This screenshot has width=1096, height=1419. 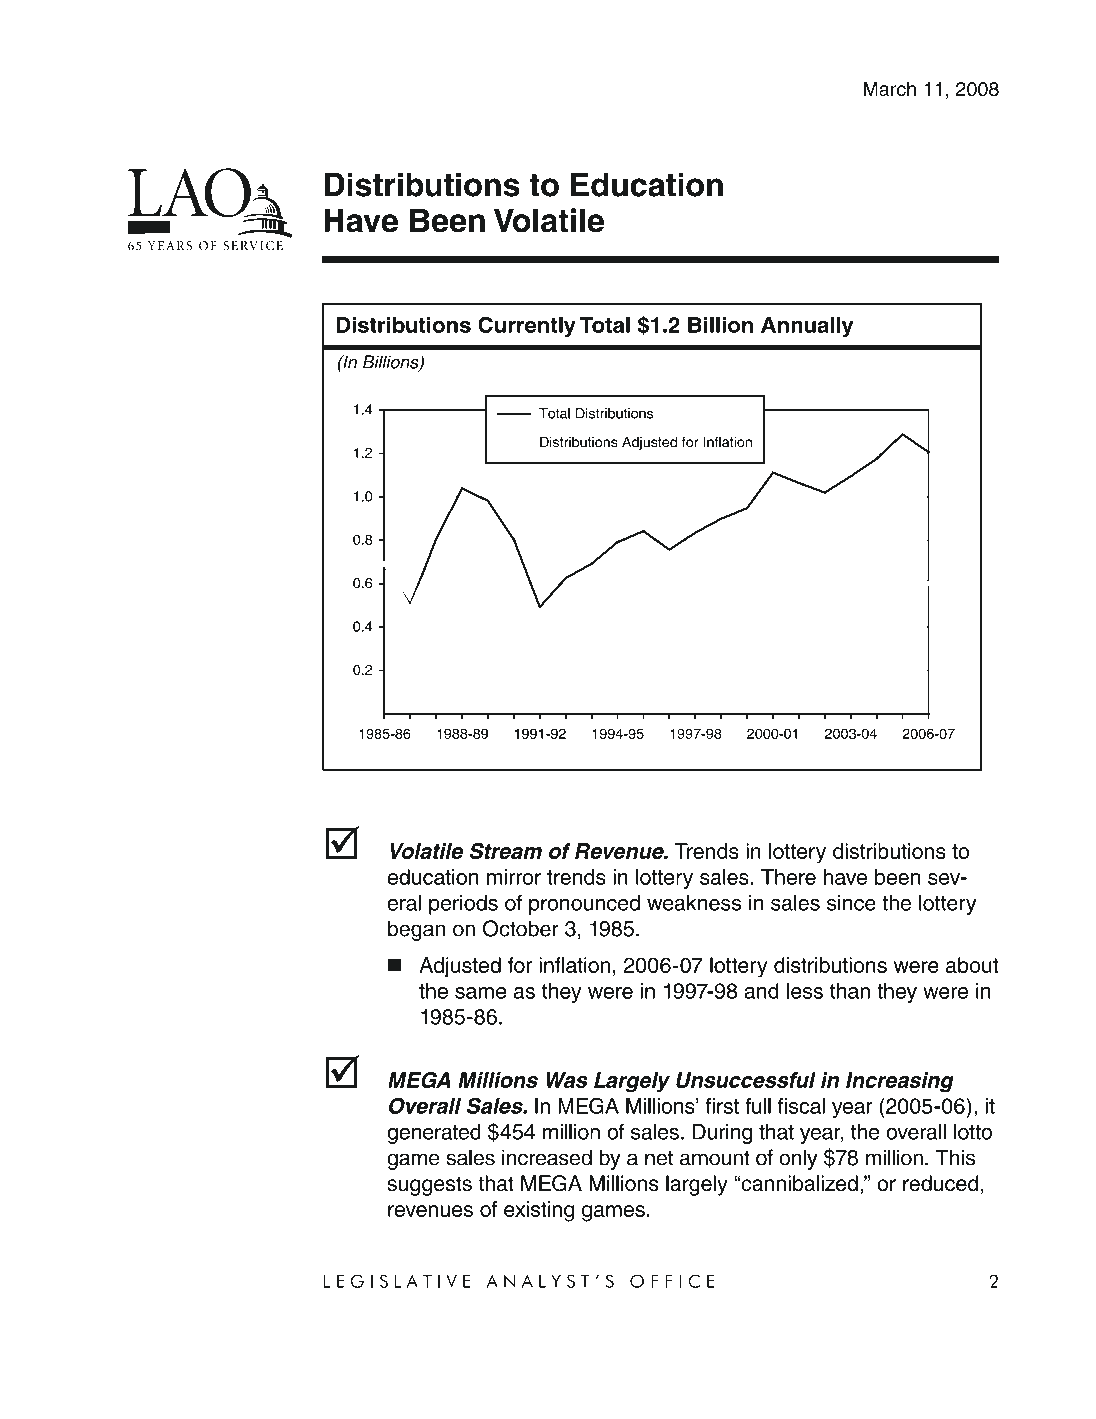 I want to click on Currently, so click(x=527, y=326).
